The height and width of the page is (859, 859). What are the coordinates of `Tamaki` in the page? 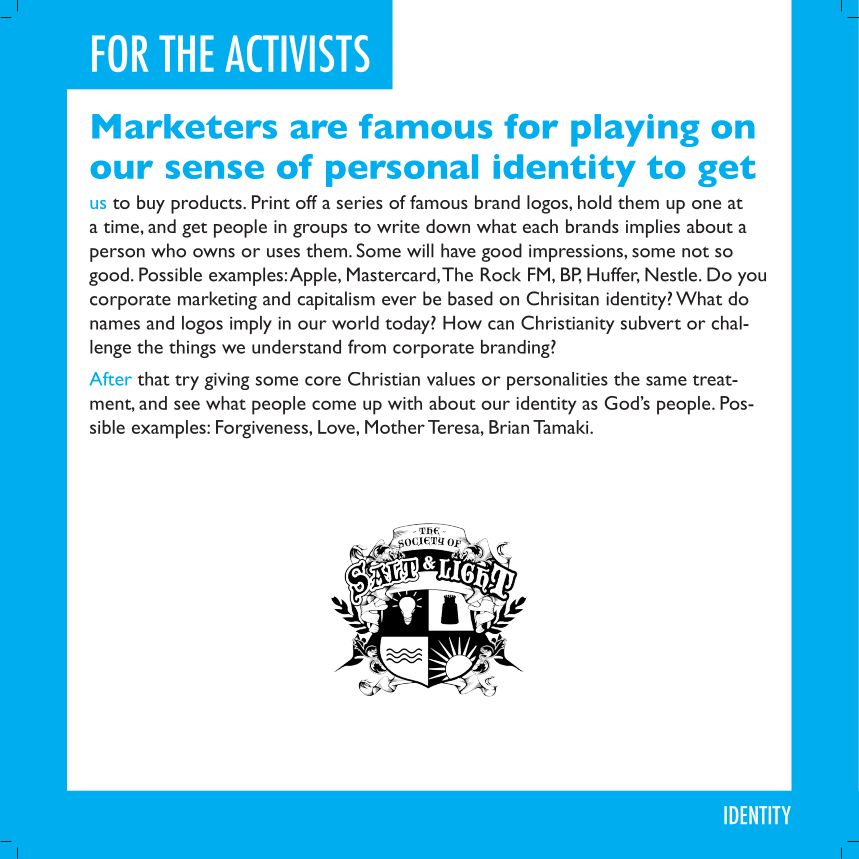 It's located at (562, 427).
